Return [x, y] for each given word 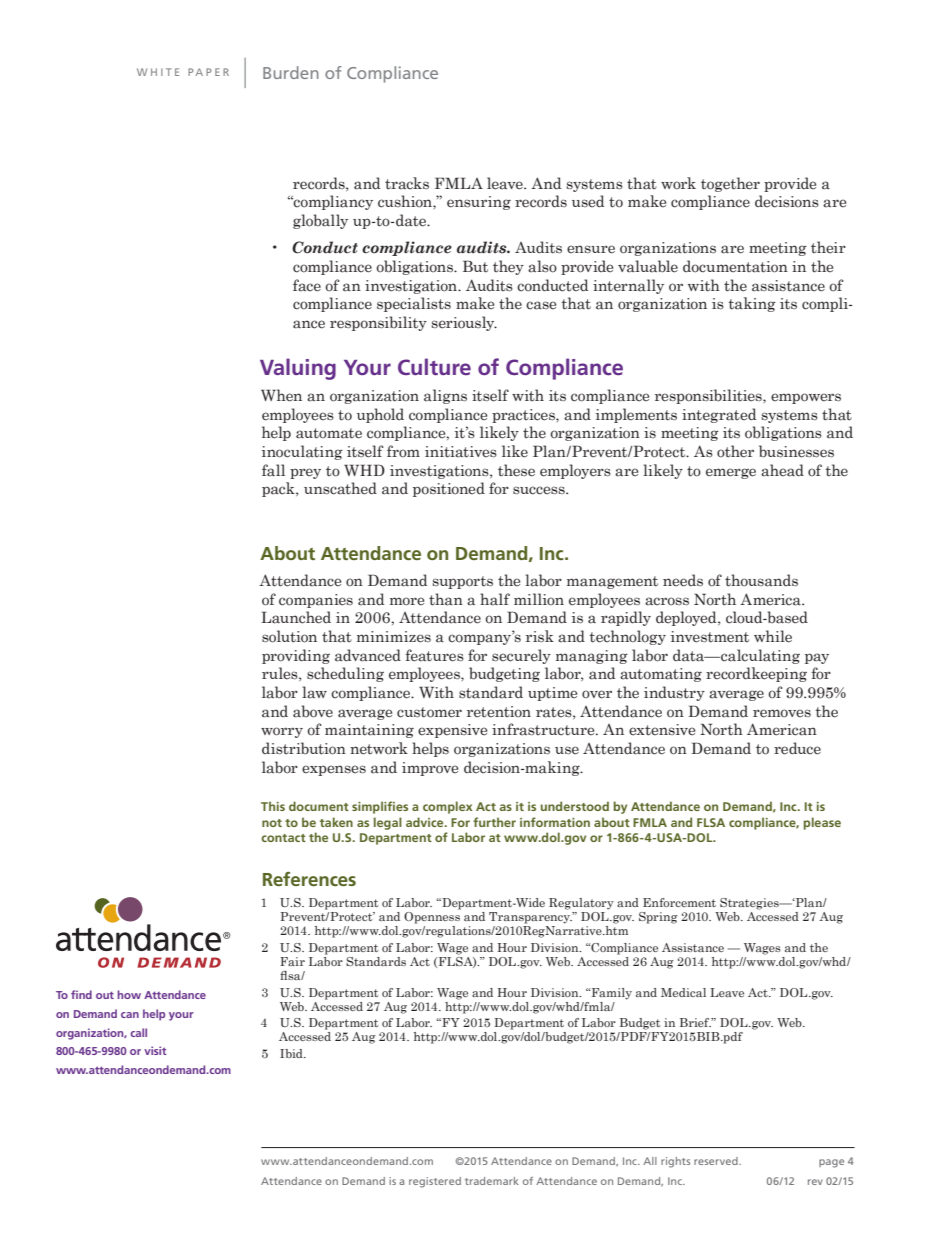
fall [273, 470]
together [730, 184]
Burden [291, 72]
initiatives [461, 452]
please [822, 823]
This [273, 806]
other [735, 451]
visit [155, 1050]
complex [448, 807]
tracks [407, 183]
